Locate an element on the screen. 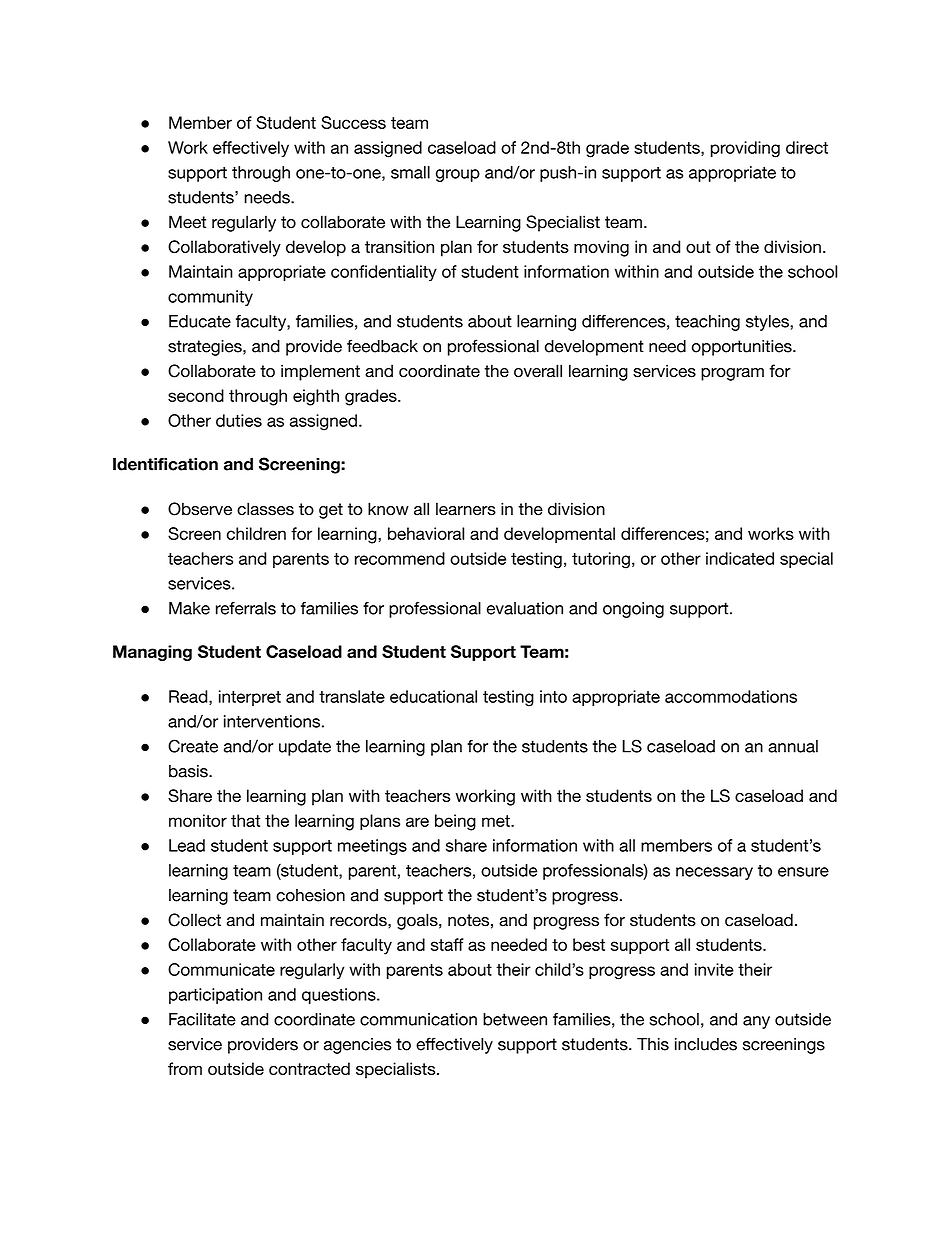  Facilitate is located at coordinates (202, 1019).
